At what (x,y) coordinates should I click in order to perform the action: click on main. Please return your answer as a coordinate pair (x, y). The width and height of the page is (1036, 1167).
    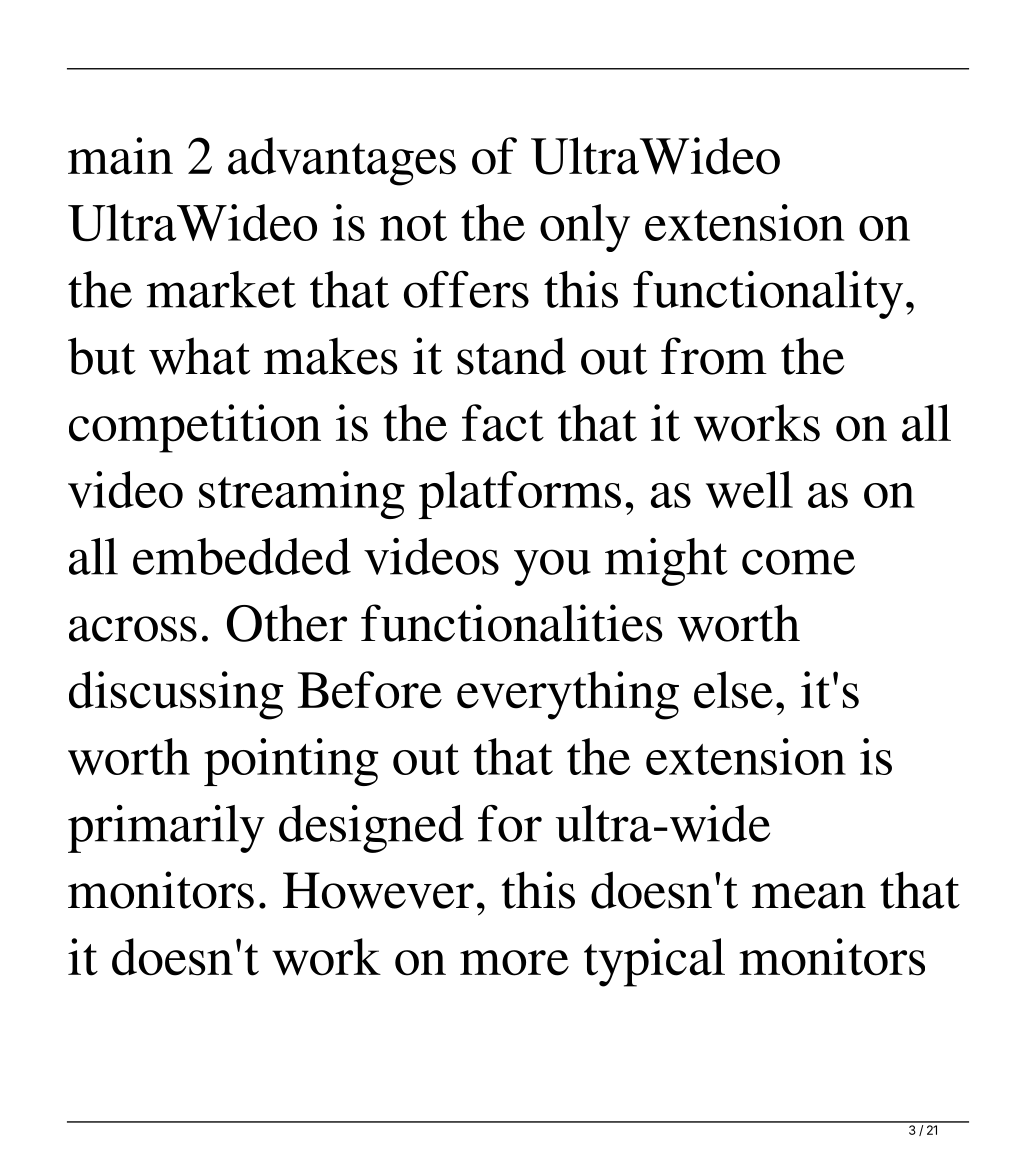
    Looking at the image, I should click on (120, 156).
